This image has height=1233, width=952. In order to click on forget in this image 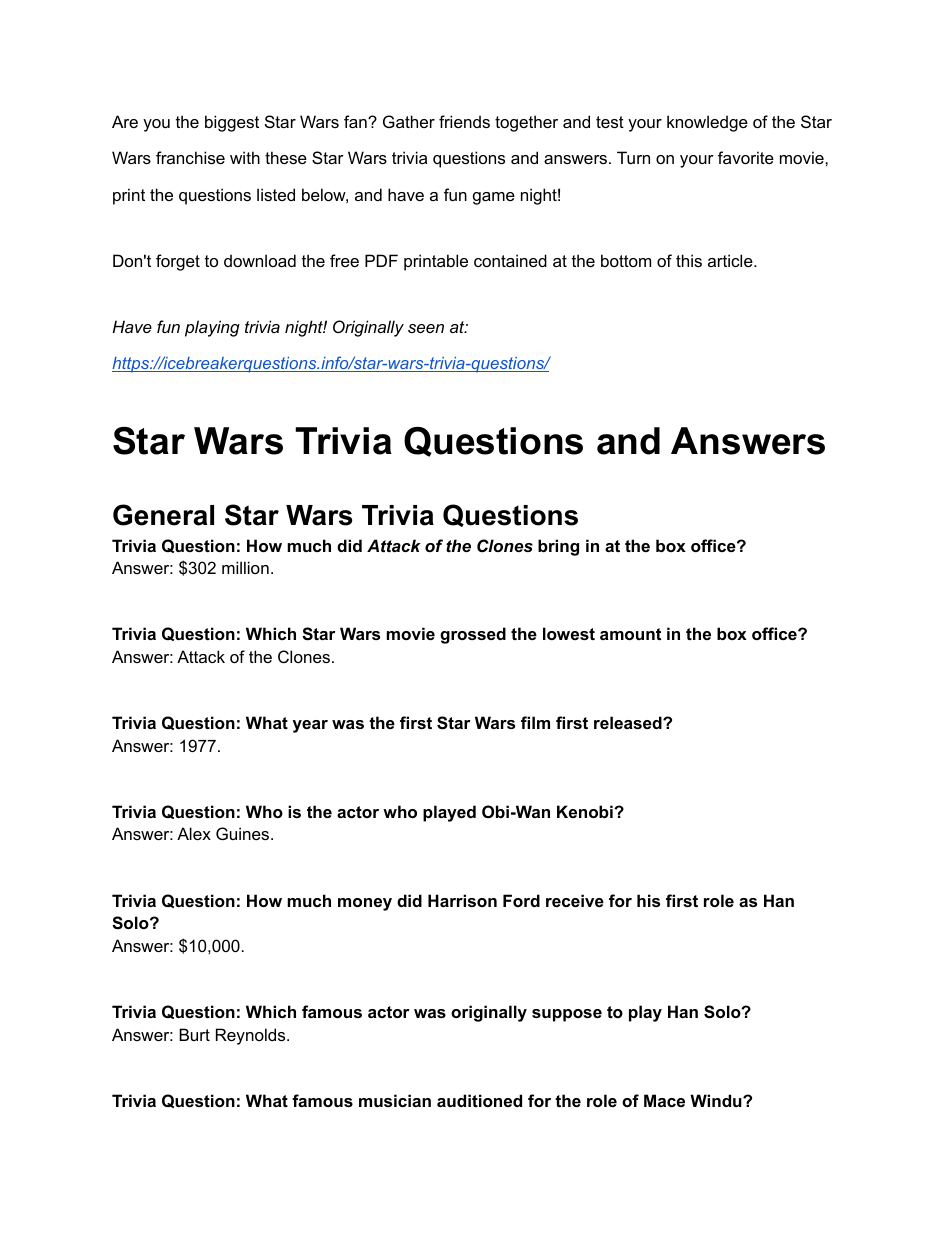, I will do `click(178, 262)`.
